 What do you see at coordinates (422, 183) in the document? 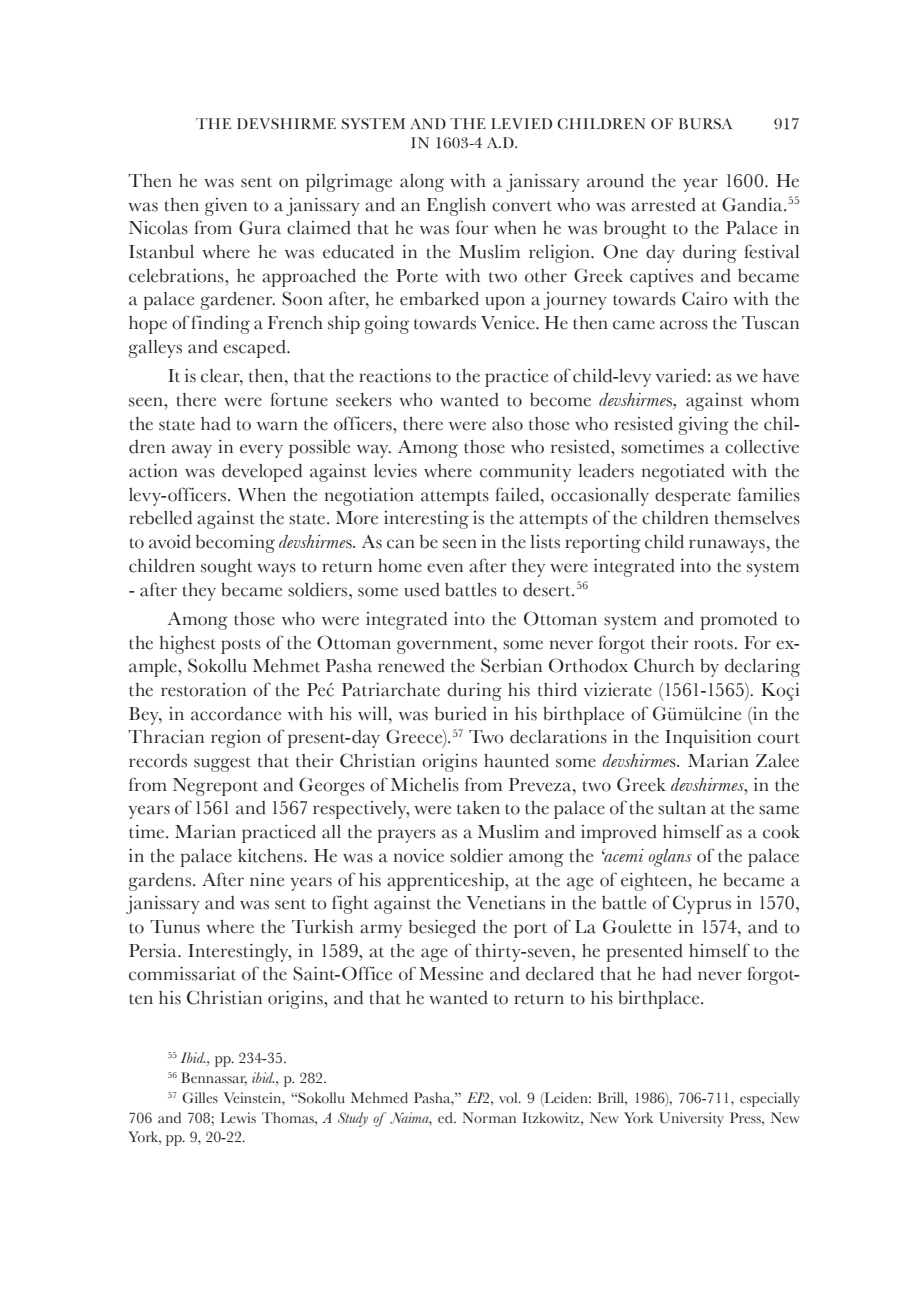
I see `along` at bounding box center [422, 183].
